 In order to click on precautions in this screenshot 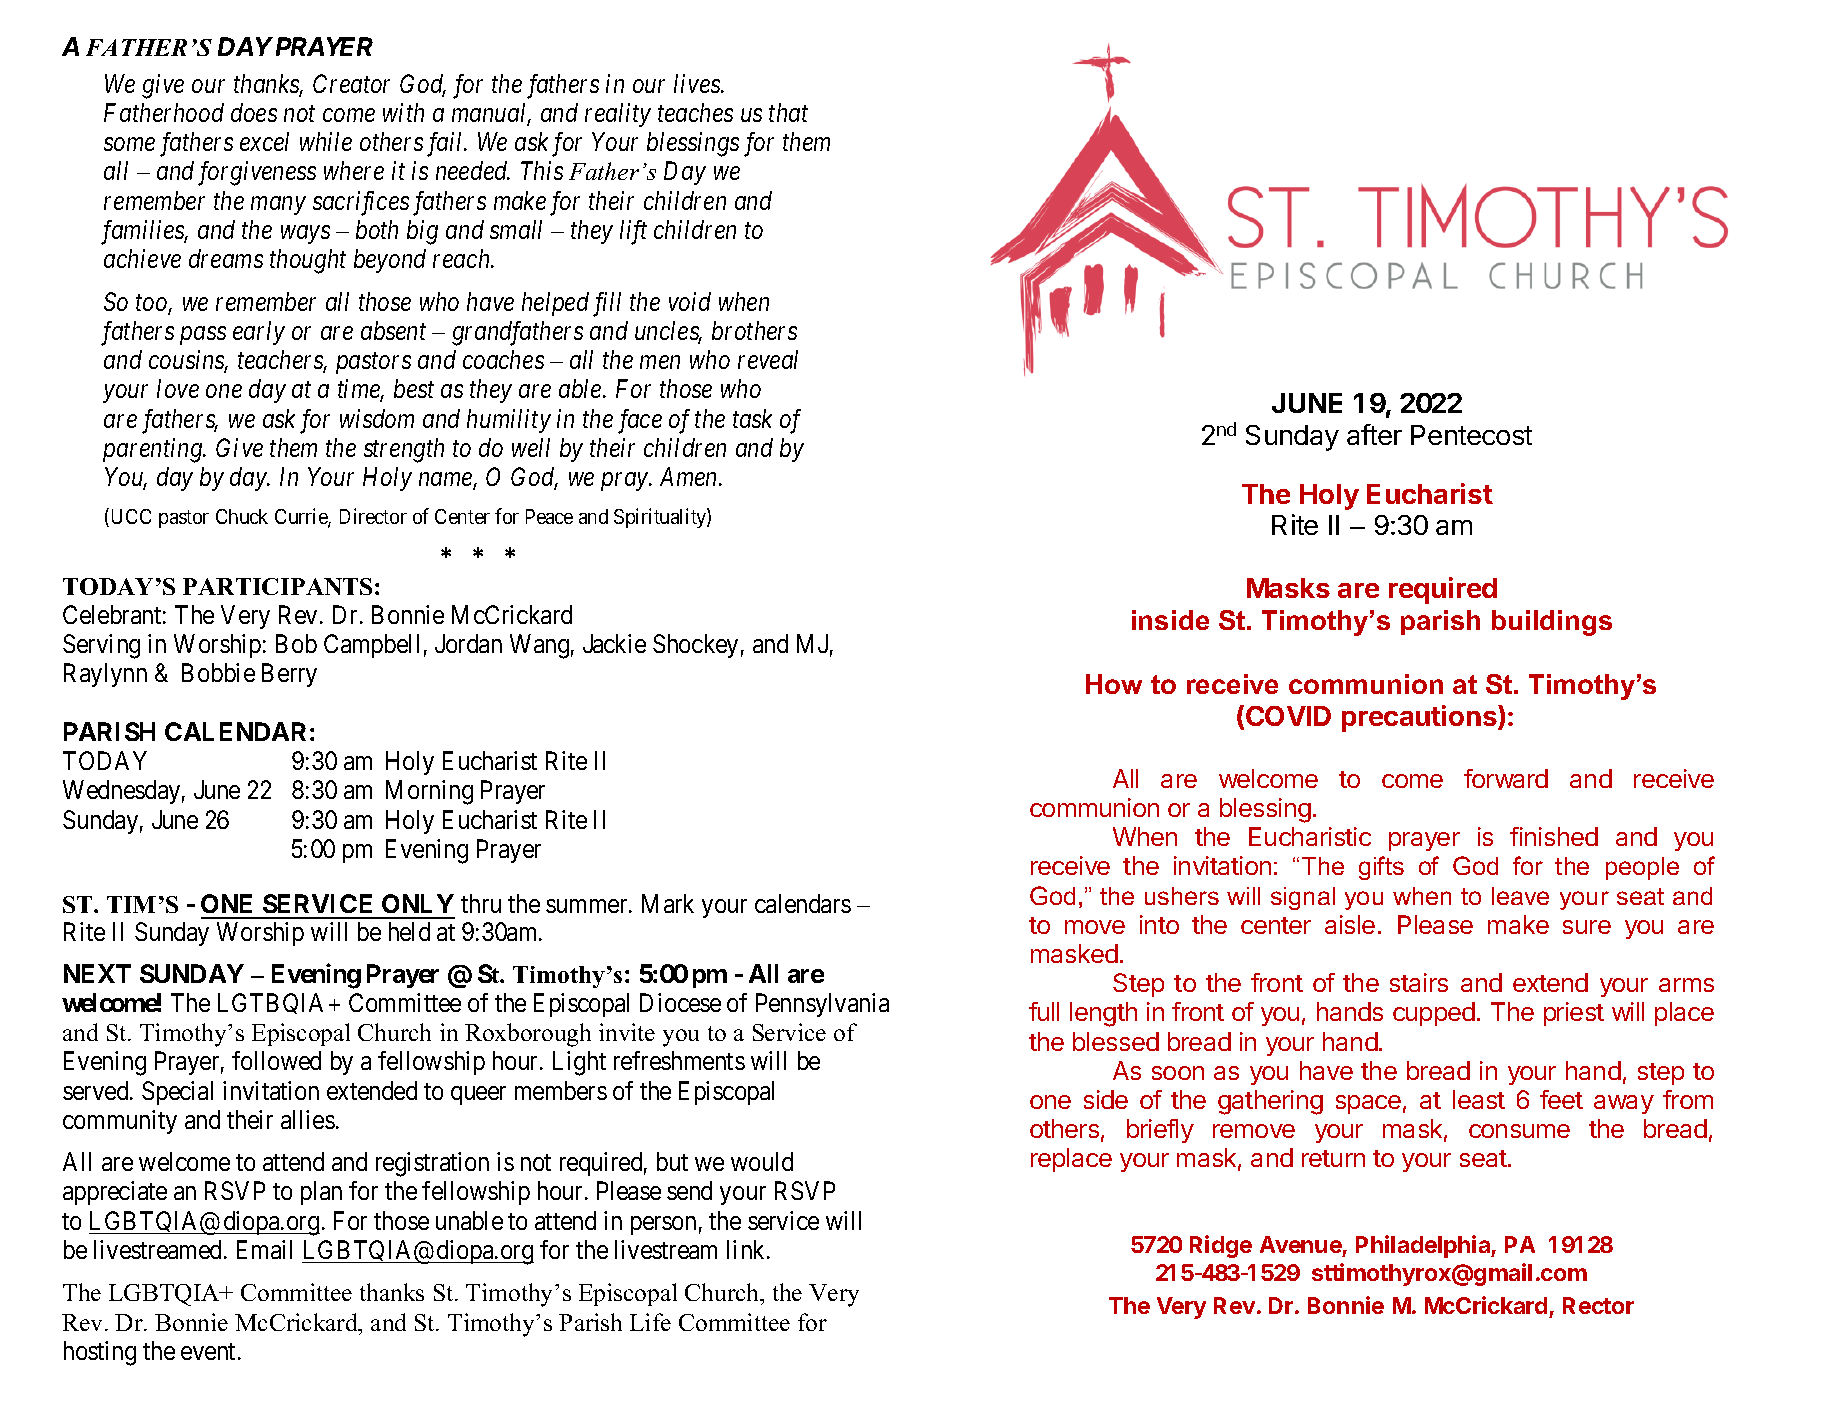, I will do `click(1420, 718)`.
